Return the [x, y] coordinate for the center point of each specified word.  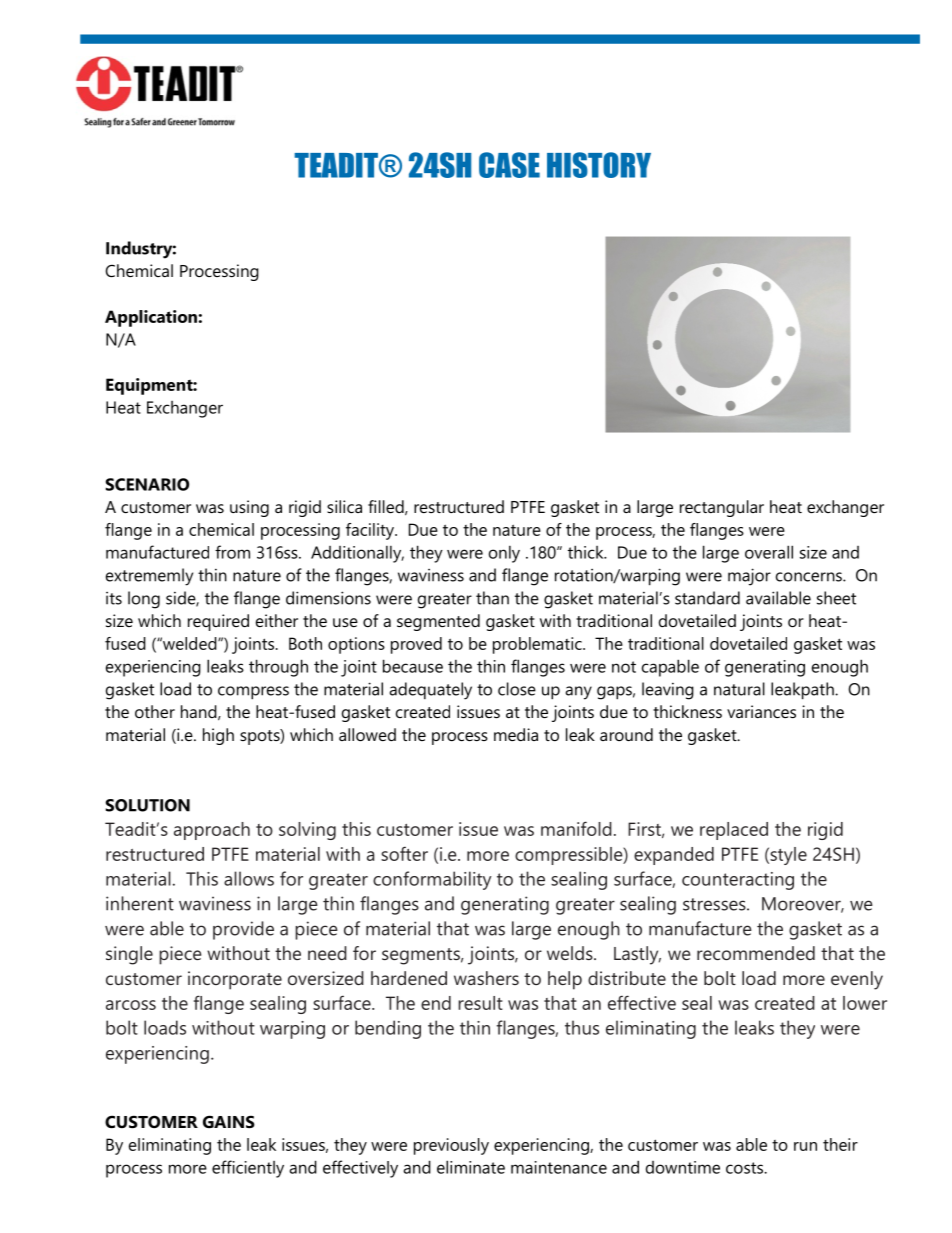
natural [739, 689]
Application [151, 318]
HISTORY [599, 165]
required [218, 622]
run [805, 1146]
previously [451, 1146]
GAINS [229, 1121]
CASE [509, 165]
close [517, 689]
